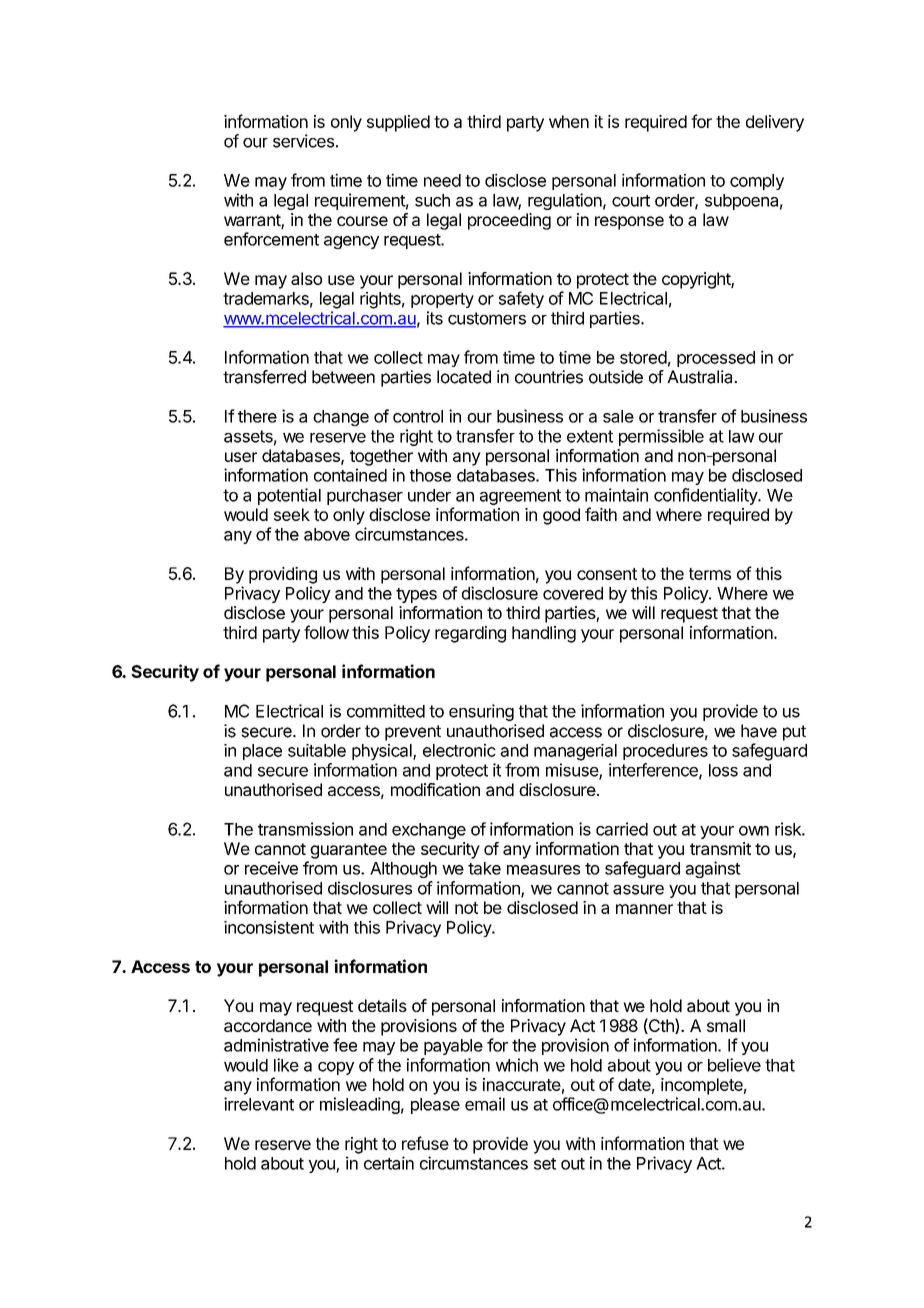  I want to click on countries, so click(549, 377).
